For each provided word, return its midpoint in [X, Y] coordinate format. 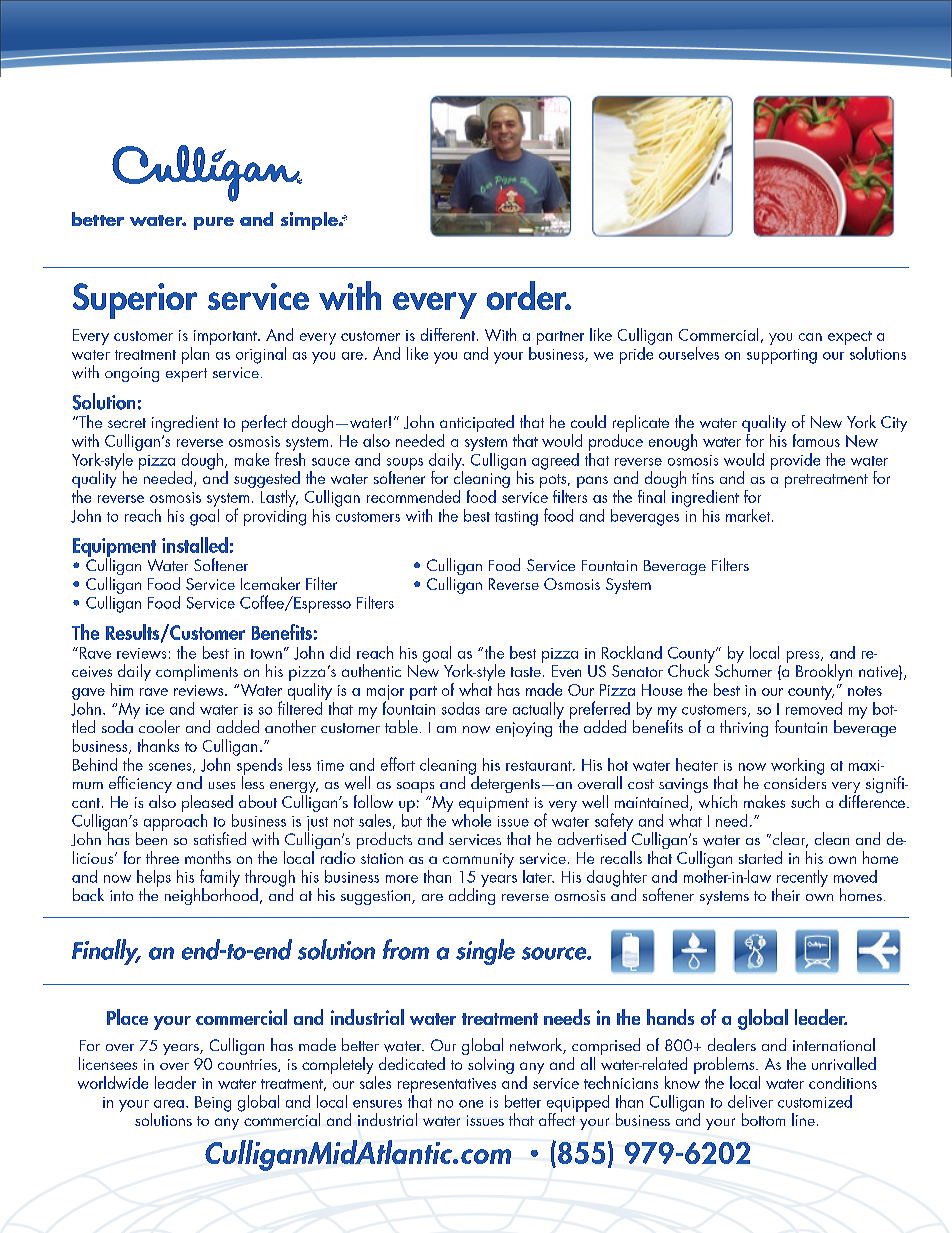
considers [795, 781]
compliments [197, 672]
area [169, 1104]
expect [850, 338]
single [485, 952]
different [449, 334]
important [226, 337]
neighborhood [211, 895]
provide [795, 461]
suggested [267, 481]
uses [222, 785]
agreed [555, 461]
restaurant [540, 766]
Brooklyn [824, 672]
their [786, 894]
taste [526, 672]
